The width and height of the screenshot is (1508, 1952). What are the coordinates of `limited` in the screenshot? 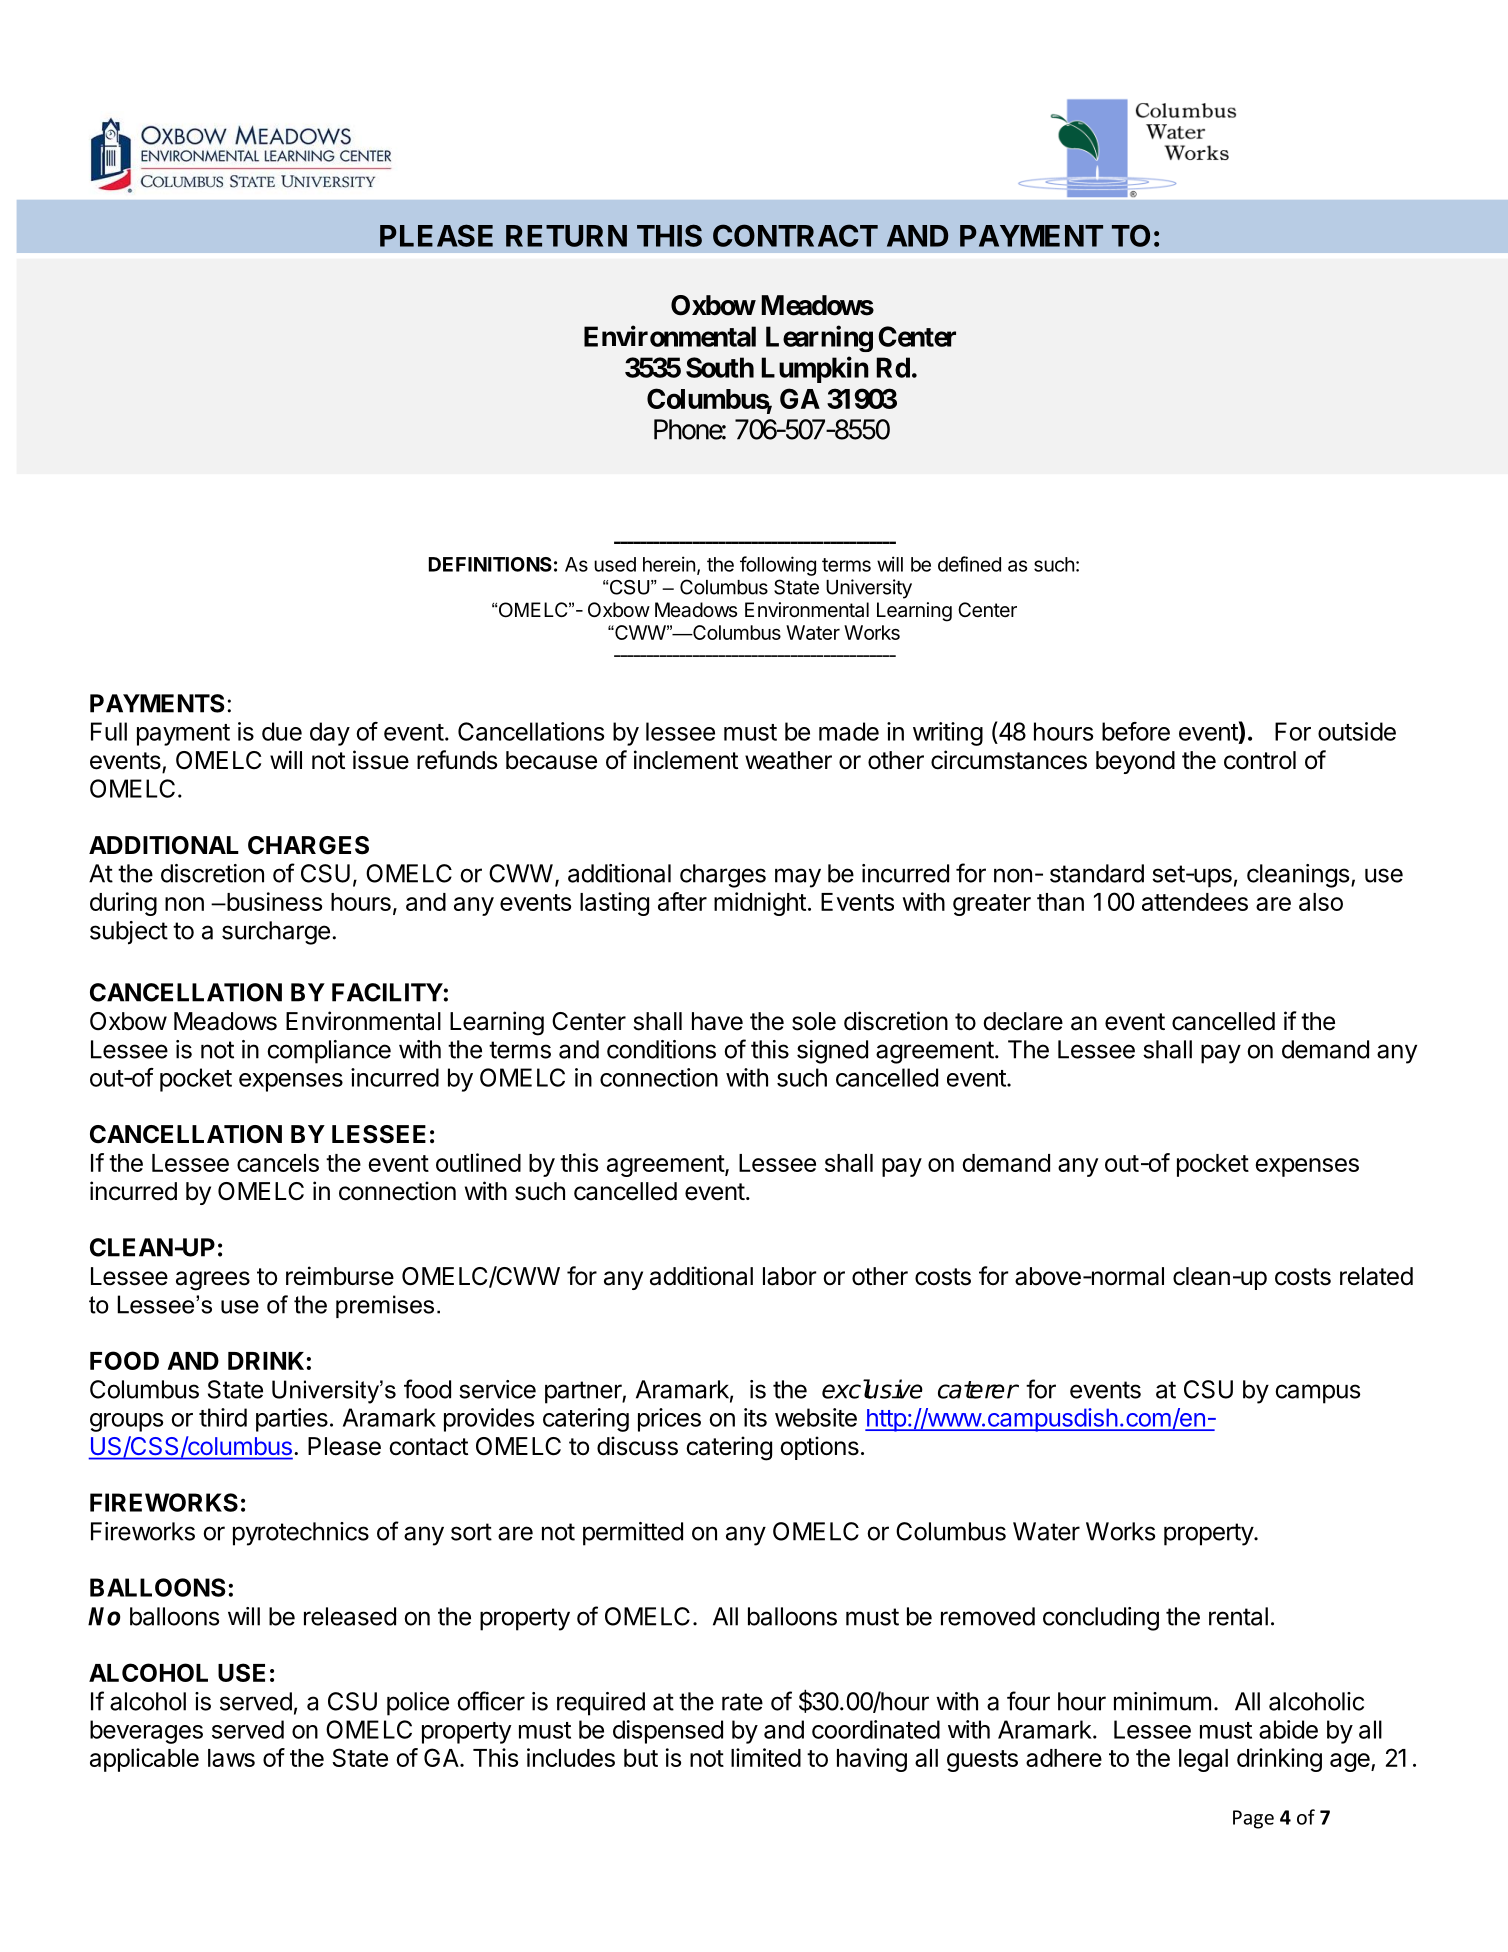 It's located at (766, 1757).
